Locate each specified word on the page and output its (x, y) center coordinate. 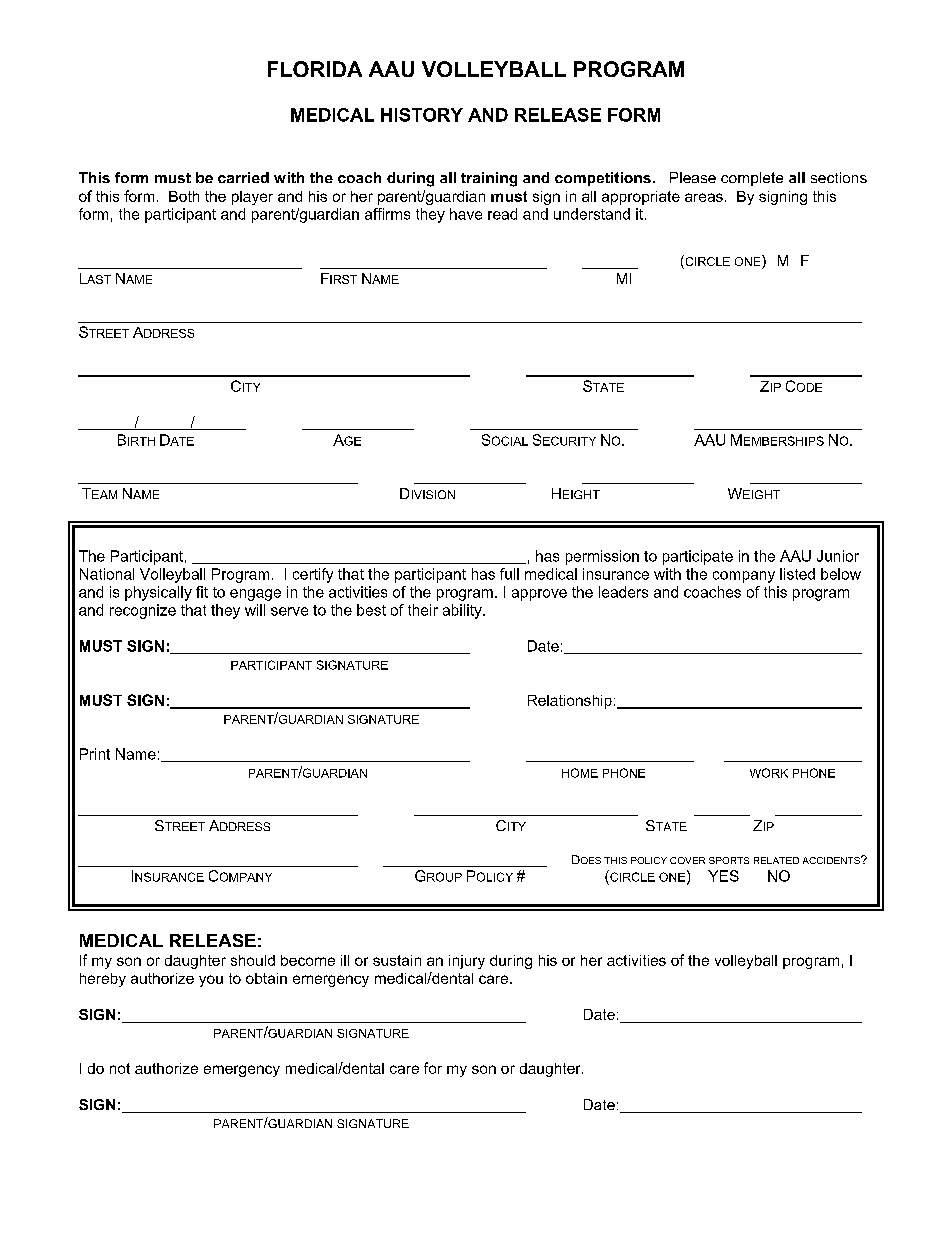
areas (704, 197)
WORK (769, 773)
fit (202, 592)
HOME (580, 773)
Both (184, 196)
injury (467, 962)
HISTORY (422, 115)
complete (752, 179)
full (509, 574)
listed (797, 574)
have (466, 214)
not (120, 1068)
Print (95, 754)
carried (243, 177)
